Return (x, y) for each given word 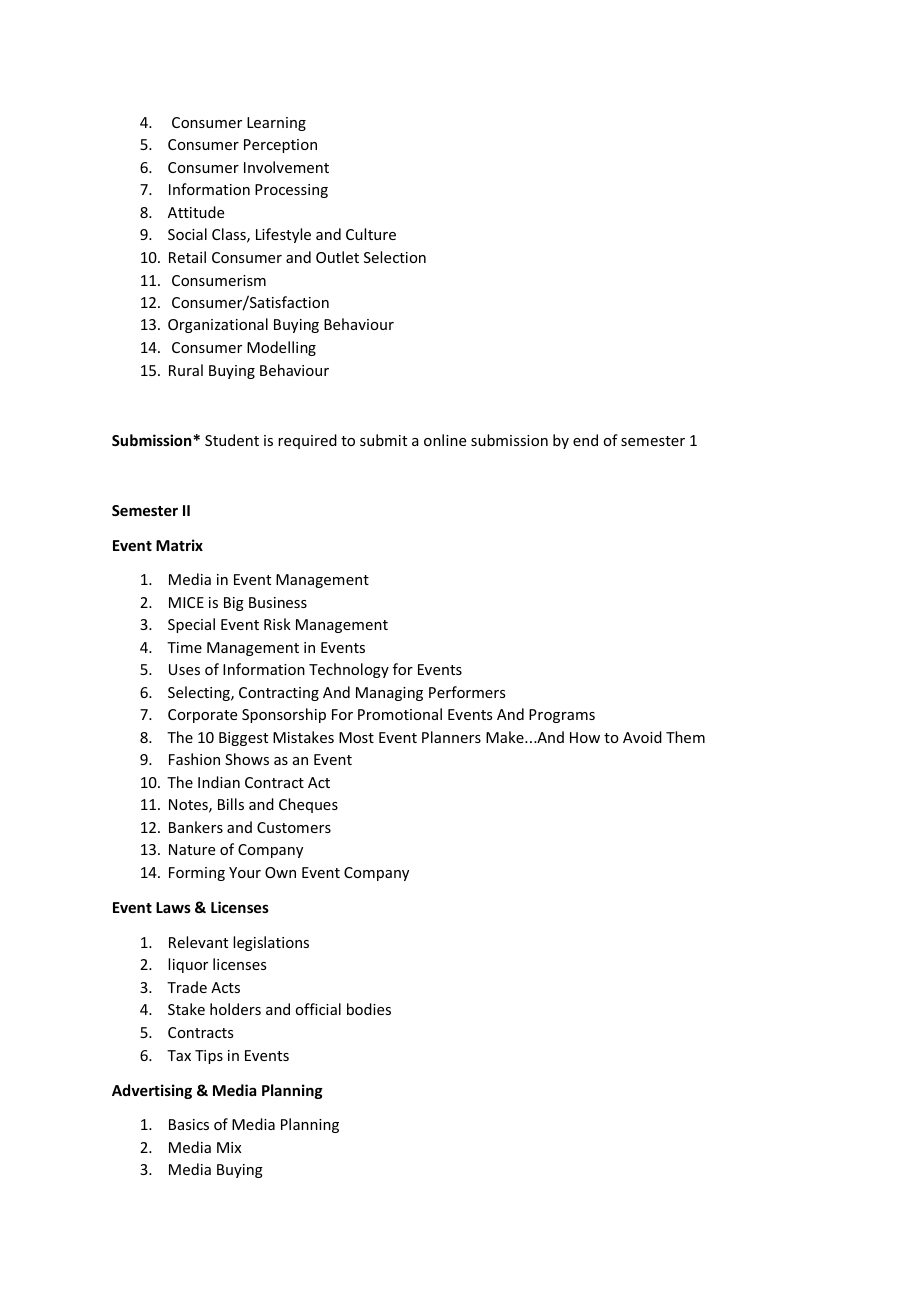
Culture (371, 234)
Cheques (308, 805)
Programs (562, 716)
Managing (389, 694)
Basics (189, 1124)
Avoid (642, 737)
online (445, 440)
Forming (197, 874)
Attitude (196, 212)
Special (191, 625)
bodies (369, 1009)
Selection (395, 257)
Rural (186, 370)
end (585, 440)
